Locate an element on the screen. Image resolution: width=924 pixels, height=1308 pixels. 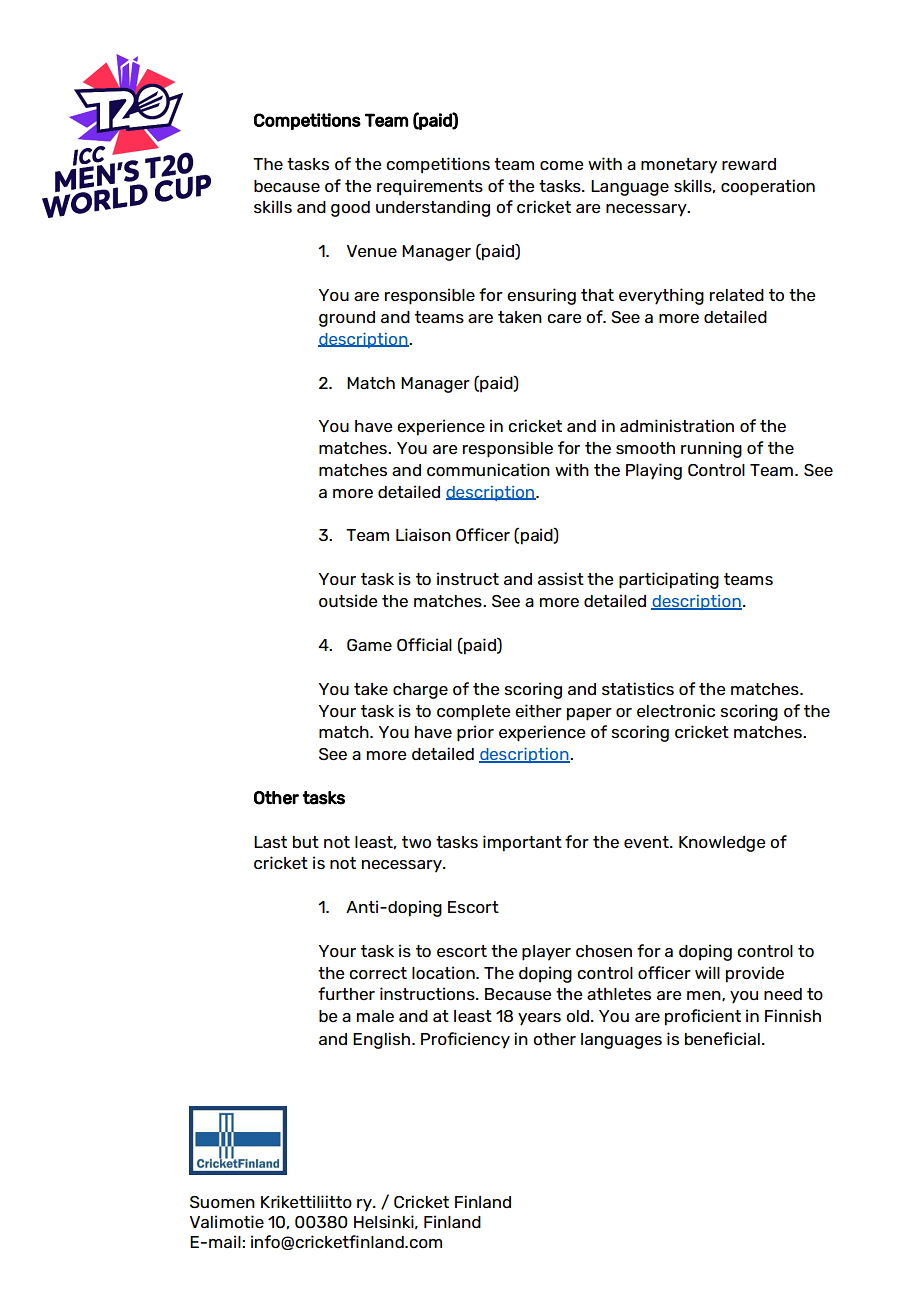
participating is located at coordinates (669, 580).
